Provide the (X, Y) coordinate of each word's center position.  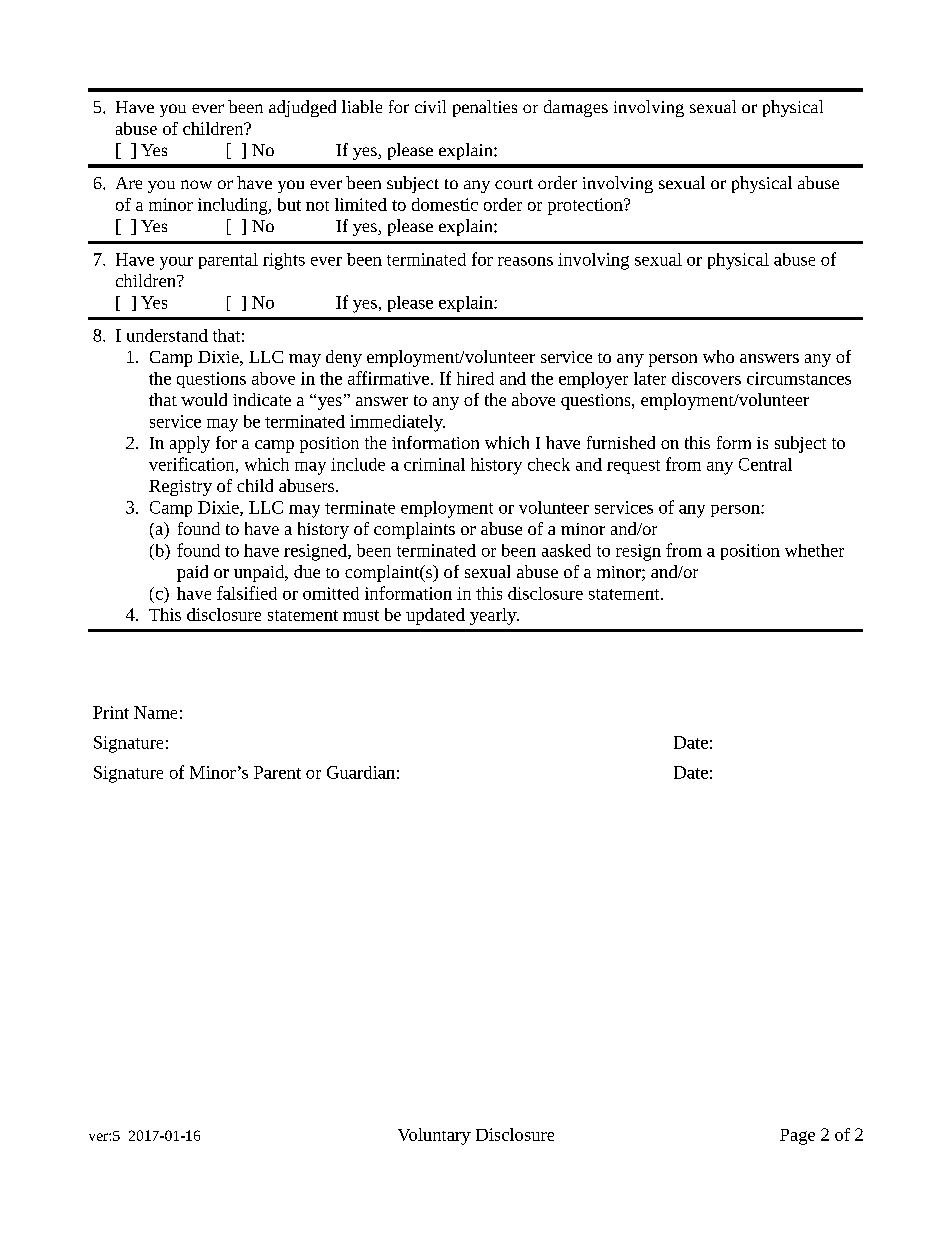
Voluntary (434, 1136)
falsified (247, 593)
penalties (485, 108)
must (361, 615)
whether (814, 550)
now (196, 184)
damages (576, 108)
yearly (494, 616)
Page (797, 1137)
